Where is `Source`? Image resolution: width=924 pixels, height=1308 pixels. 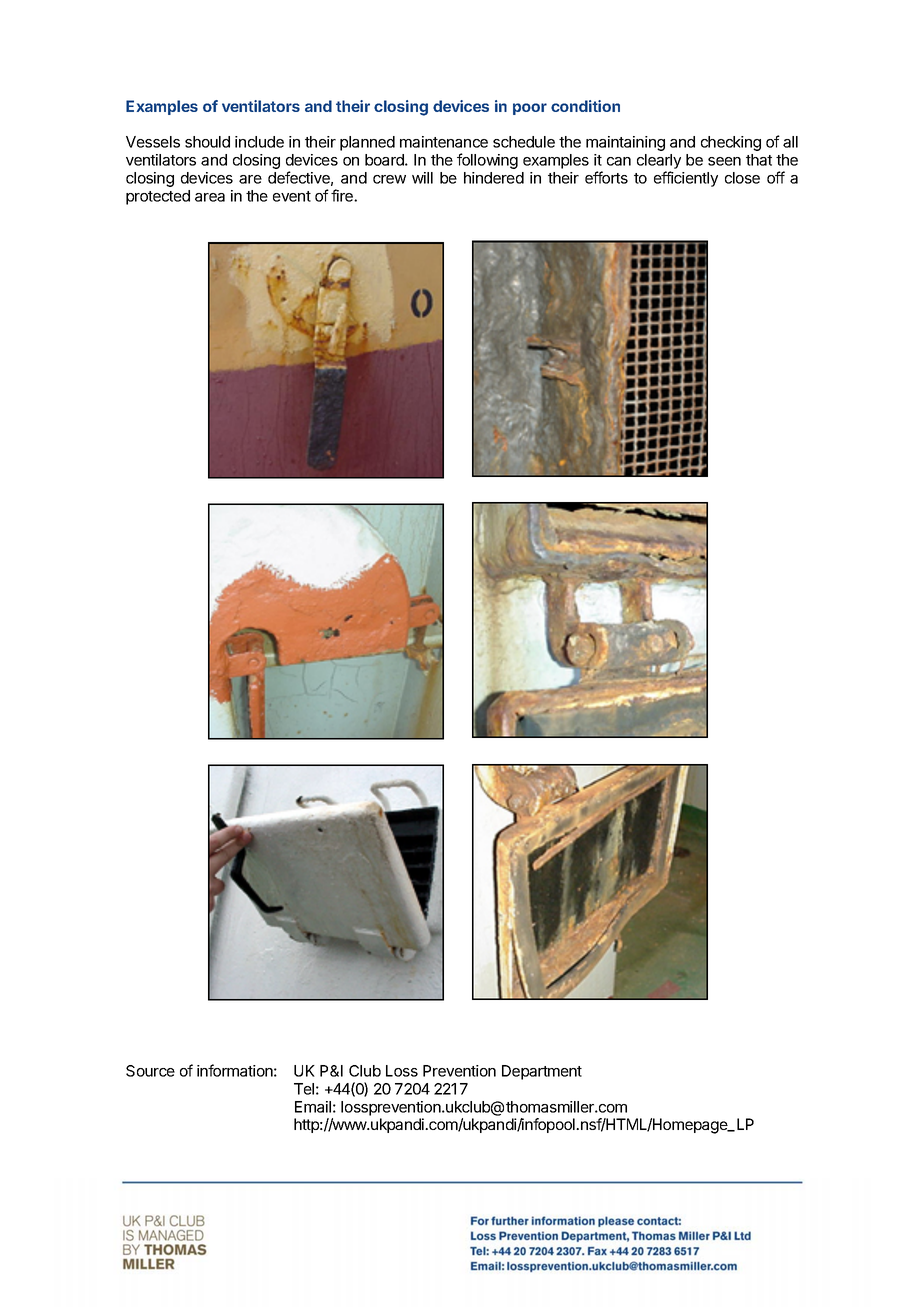
Source is located at coordinates (150, 1071).
